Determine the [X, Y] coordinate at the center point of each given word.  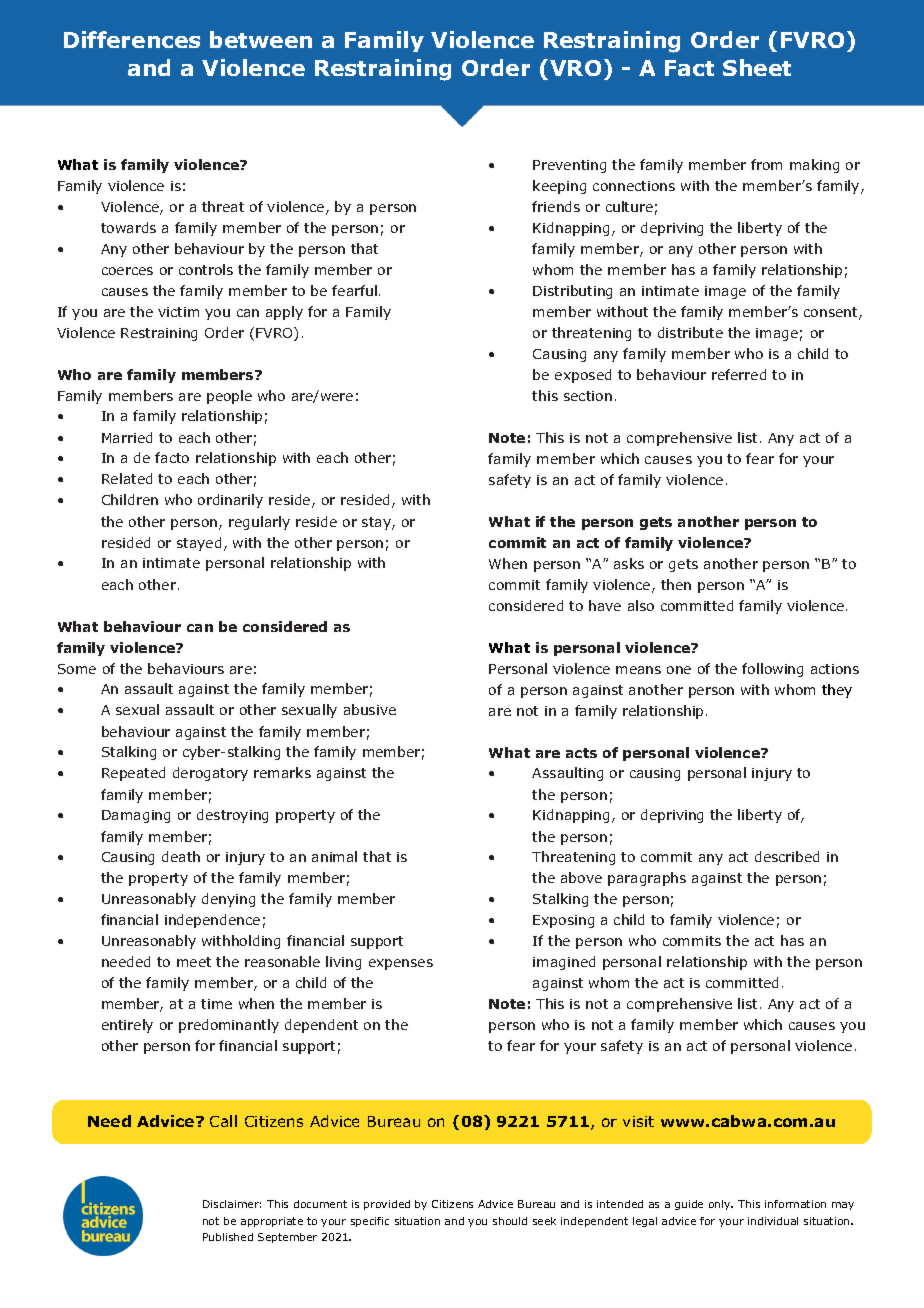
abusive [370, 709]
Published [228, 1237]
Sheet [757, 67]
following [772, 670]
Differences [132, 39]
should [510, 1221]
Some [77, 669]
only [721, 1205]
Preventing [569, 166]
